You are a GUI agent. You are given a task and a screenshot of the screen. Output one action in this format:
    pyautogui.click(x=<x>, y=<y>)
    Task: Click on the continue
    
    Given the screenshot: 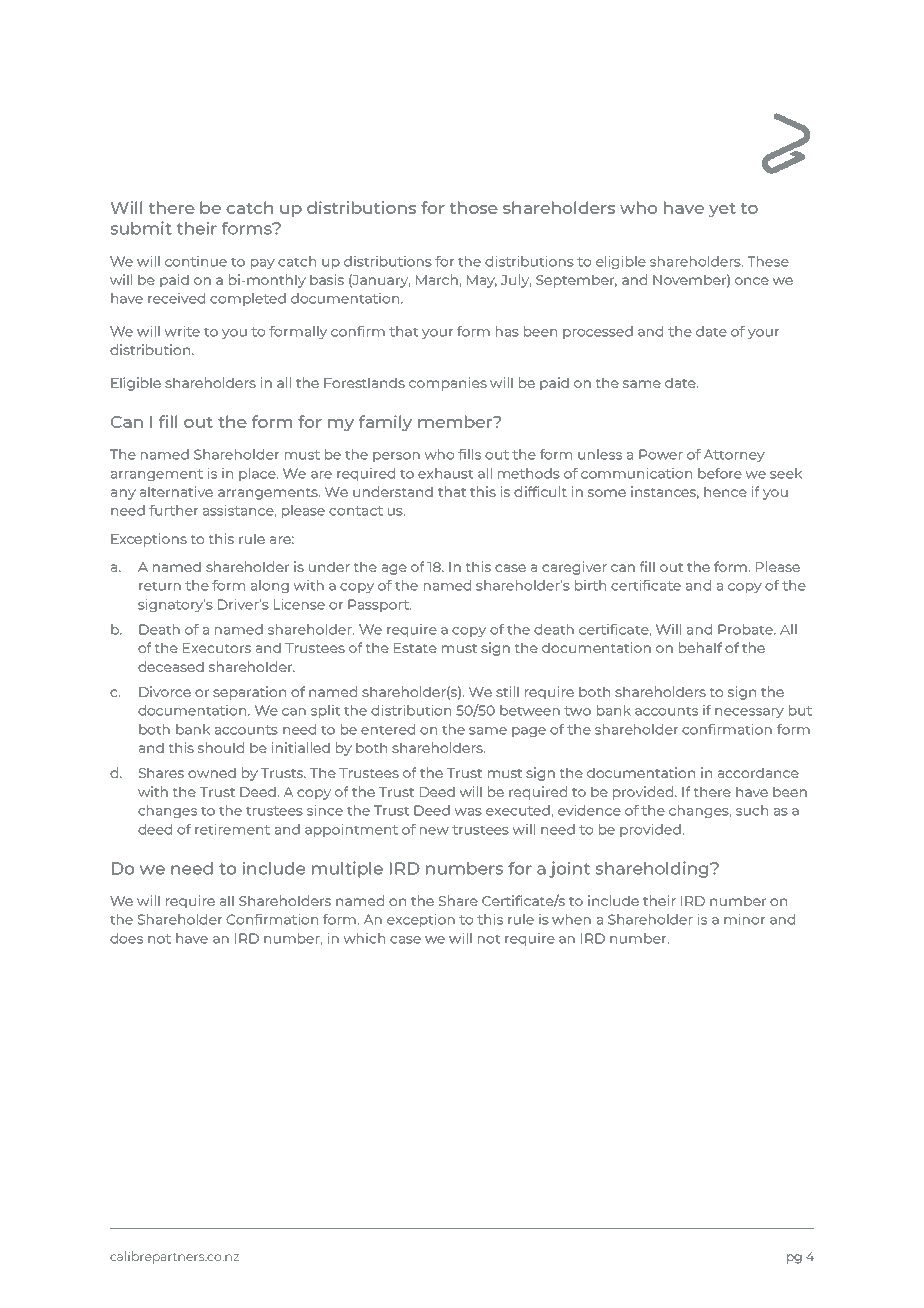 What is the action you would take?
    pyautogui.click(x=196, y=261)
